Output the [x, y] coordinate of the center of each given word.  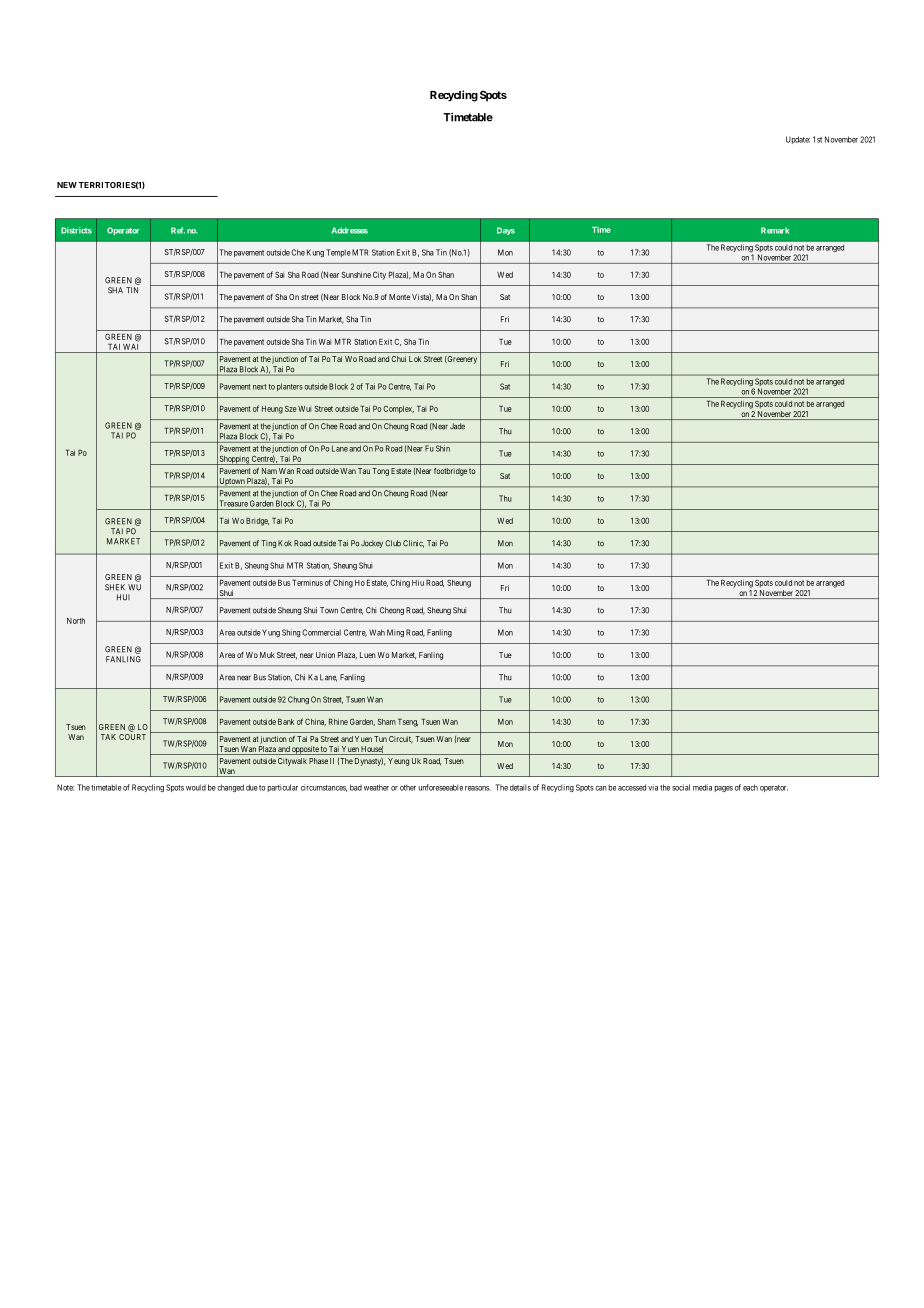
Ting [268, 544]
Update [798, 140]
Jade [457, 426]
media [702, 787]
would [196, 787]
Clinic [413, 544]
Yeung [398, 762]
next [260, 387]
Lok [415, 359]
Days [506, 231]
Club [393, 543]
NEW [67, 185]
